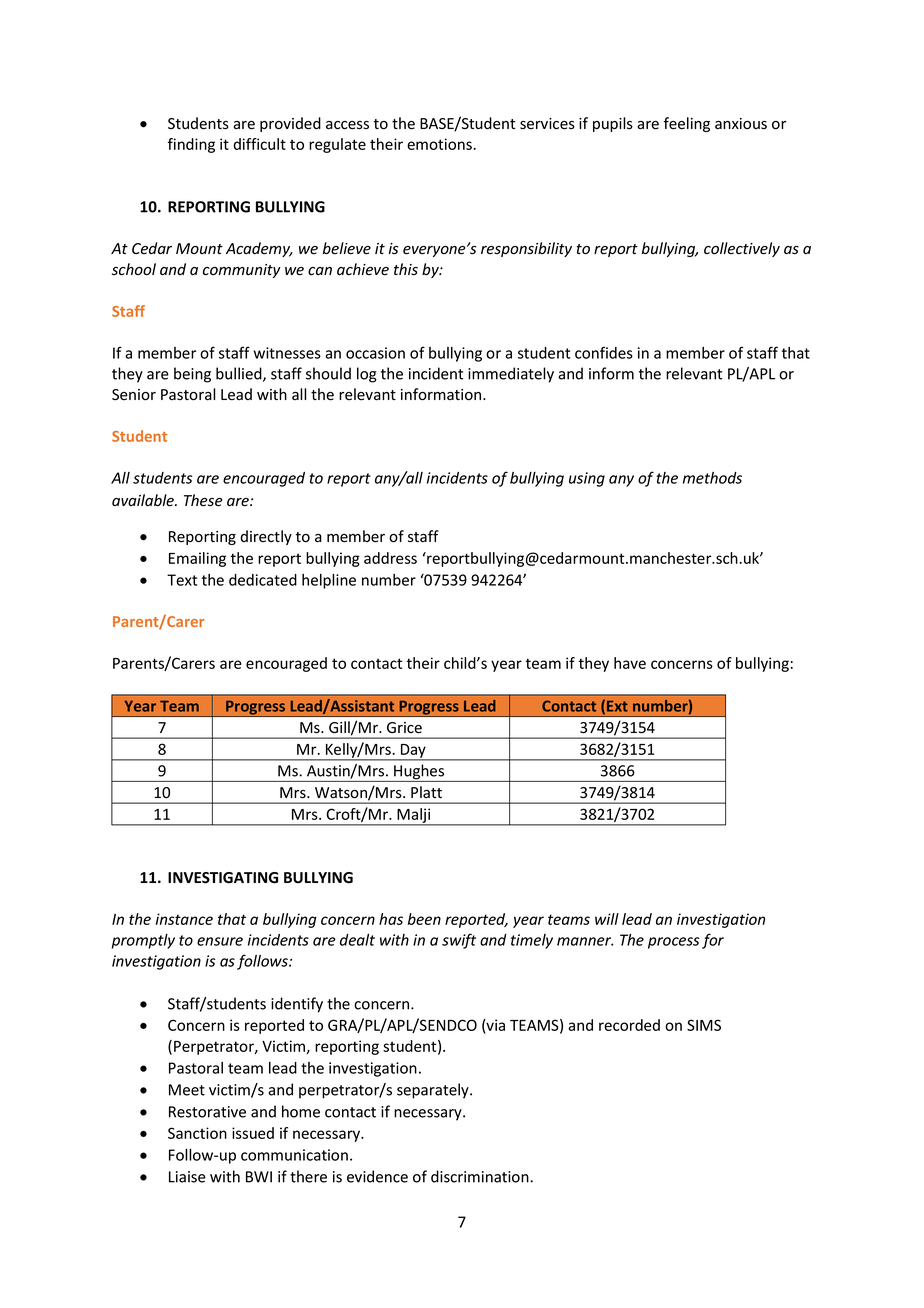 This image has width=924, height=1308. What do you see at coordinates (203, 500) in the image?
I see `These` at bounding box center [203, 500].
